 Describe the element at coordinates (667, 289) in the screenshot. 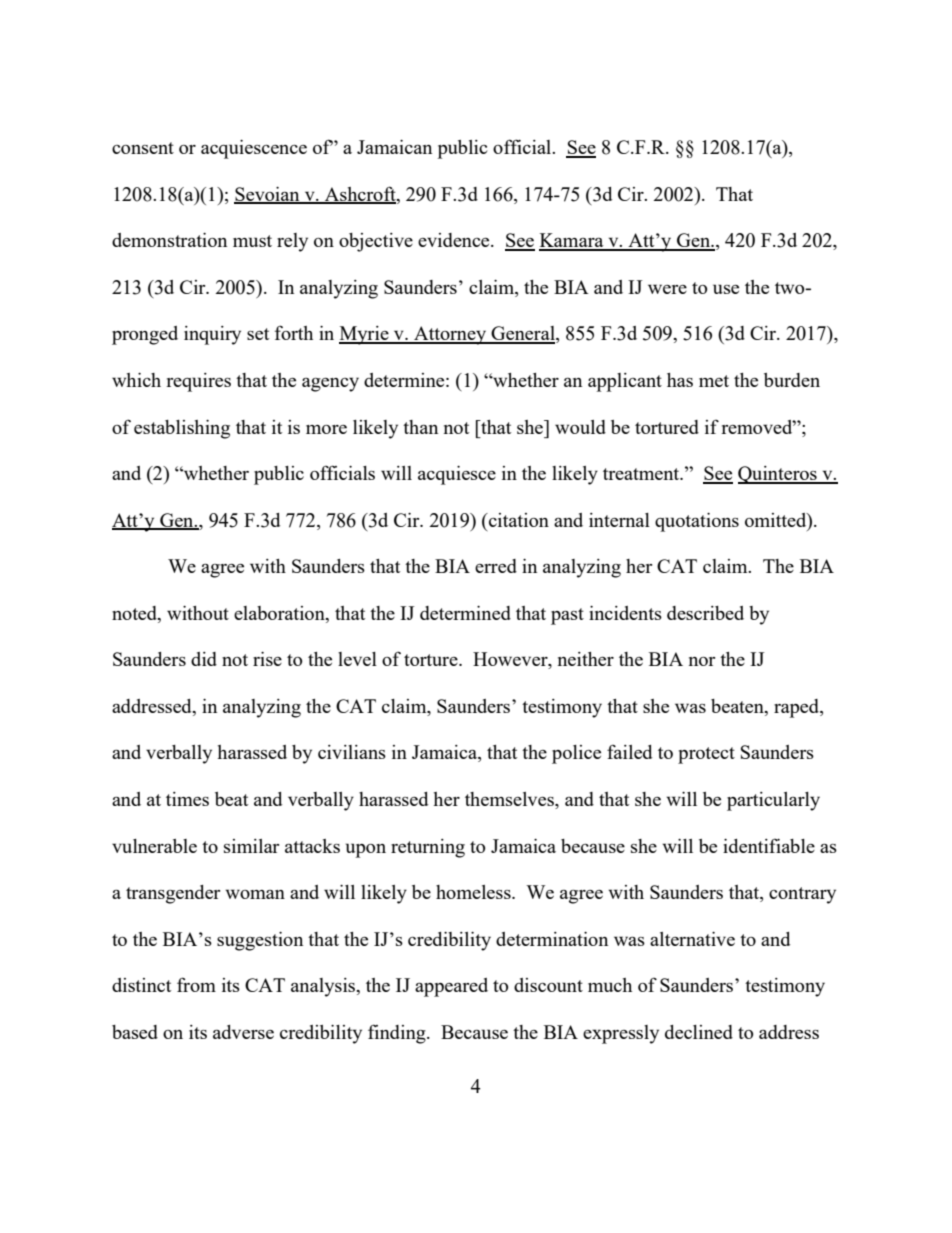

I see `were` at that location.
